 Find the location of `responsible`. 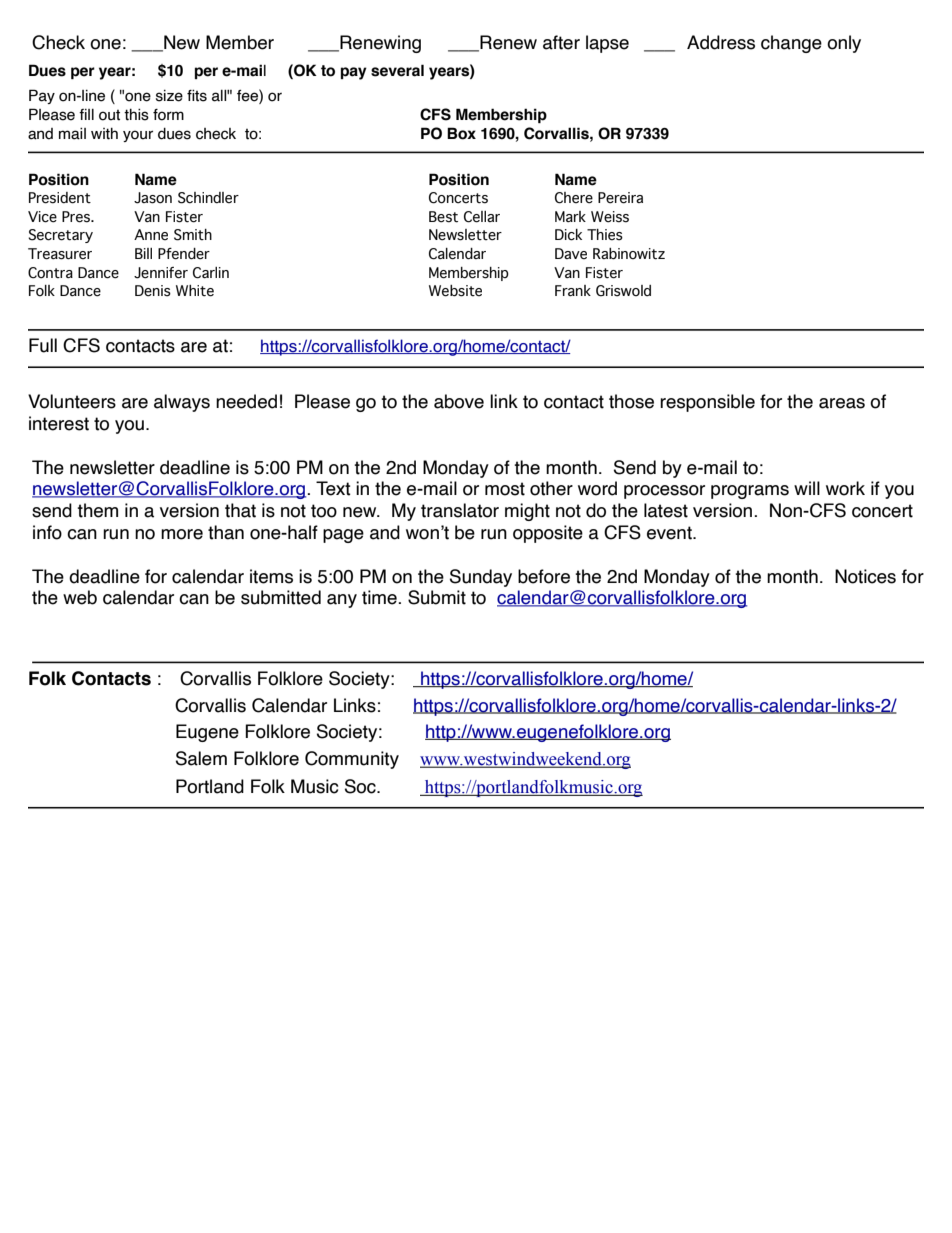

responsible is located at coordinates (707, 403).
